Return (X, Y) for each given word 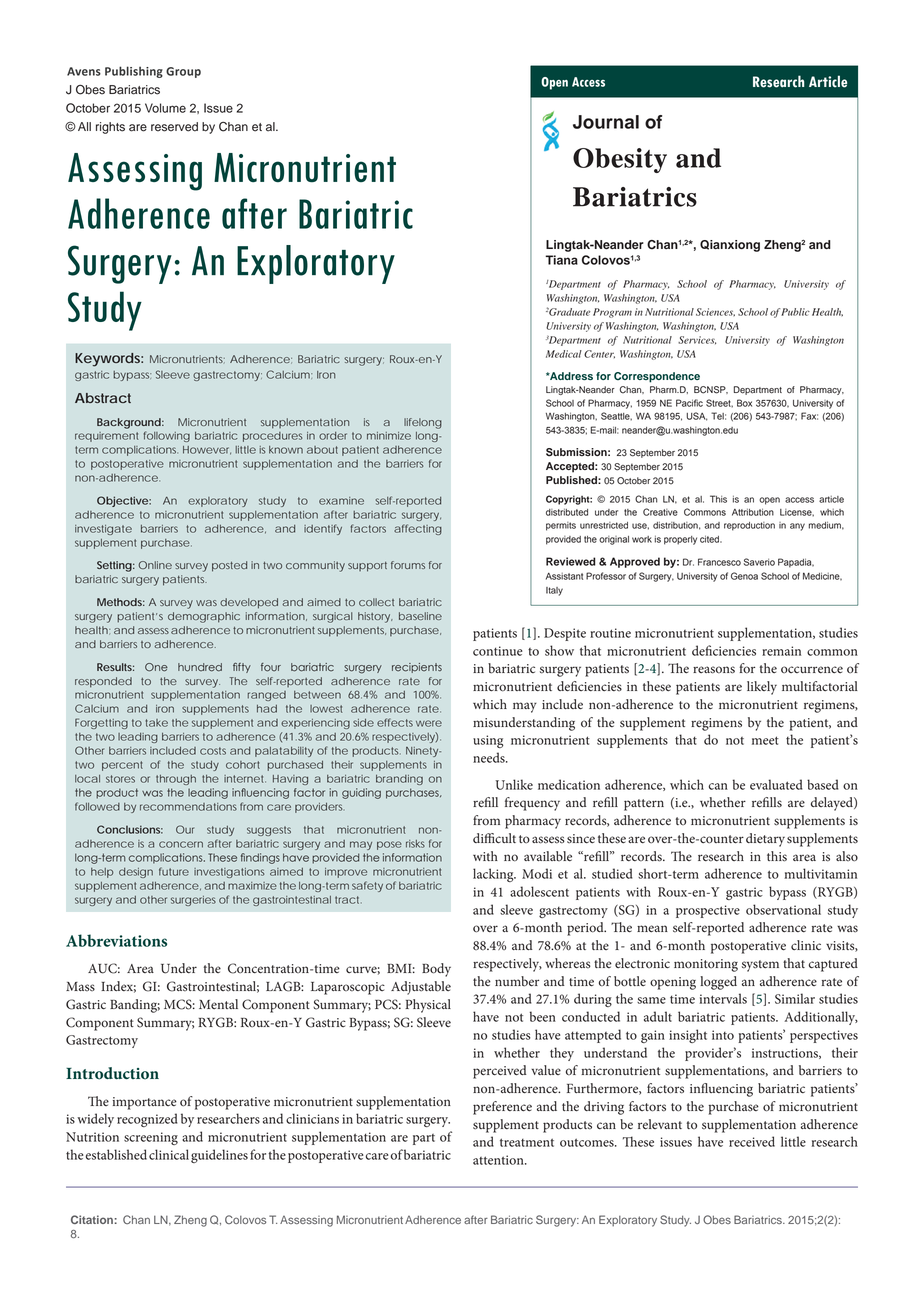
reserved (174, 127)
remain (781, 651)
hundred (200, 667)
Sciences (715, 312)
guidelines (219, 1156)
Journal (606, 122)
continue (498, 651)
